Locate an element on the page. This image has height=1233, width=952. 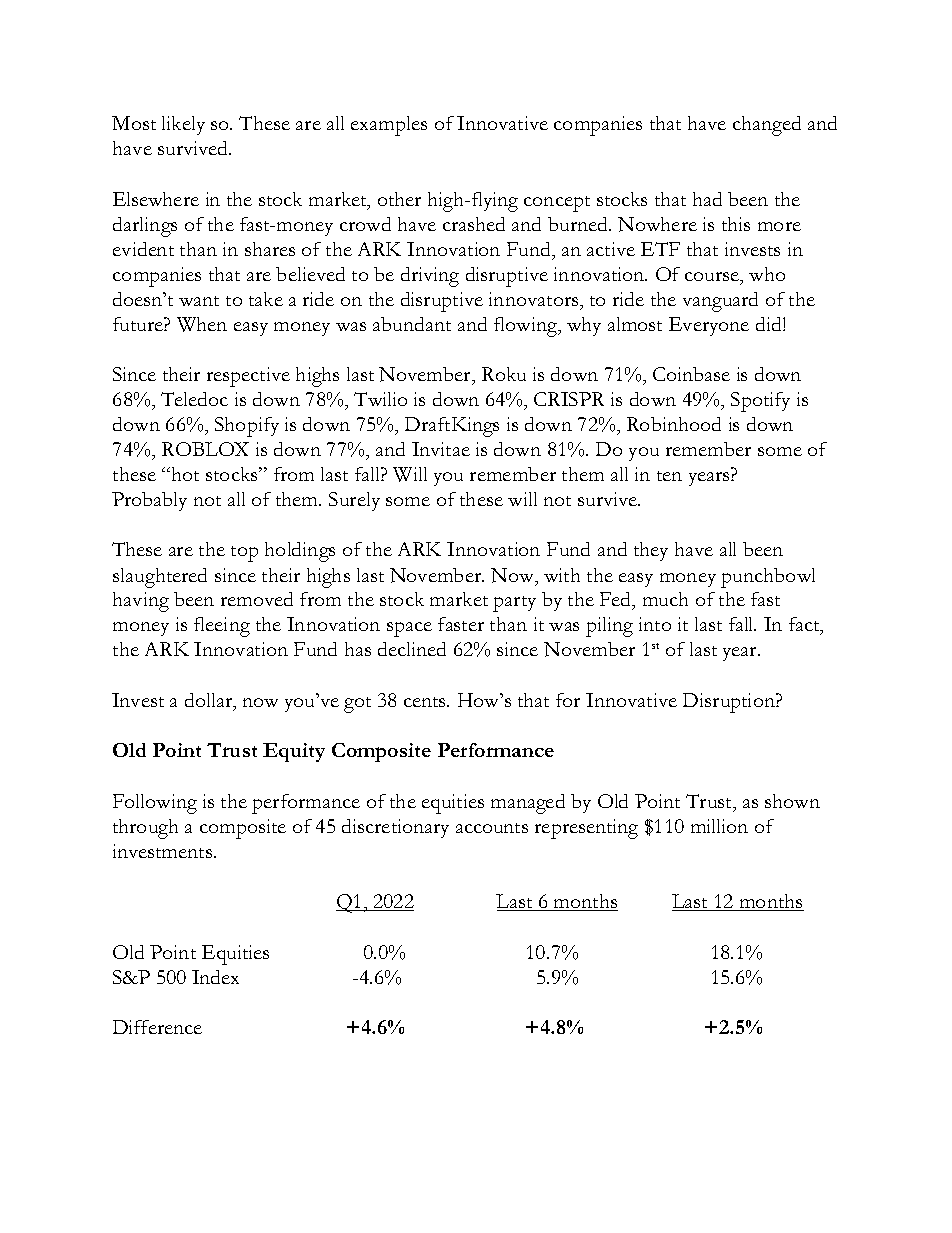
examples is located at coordinates (389, 126).
